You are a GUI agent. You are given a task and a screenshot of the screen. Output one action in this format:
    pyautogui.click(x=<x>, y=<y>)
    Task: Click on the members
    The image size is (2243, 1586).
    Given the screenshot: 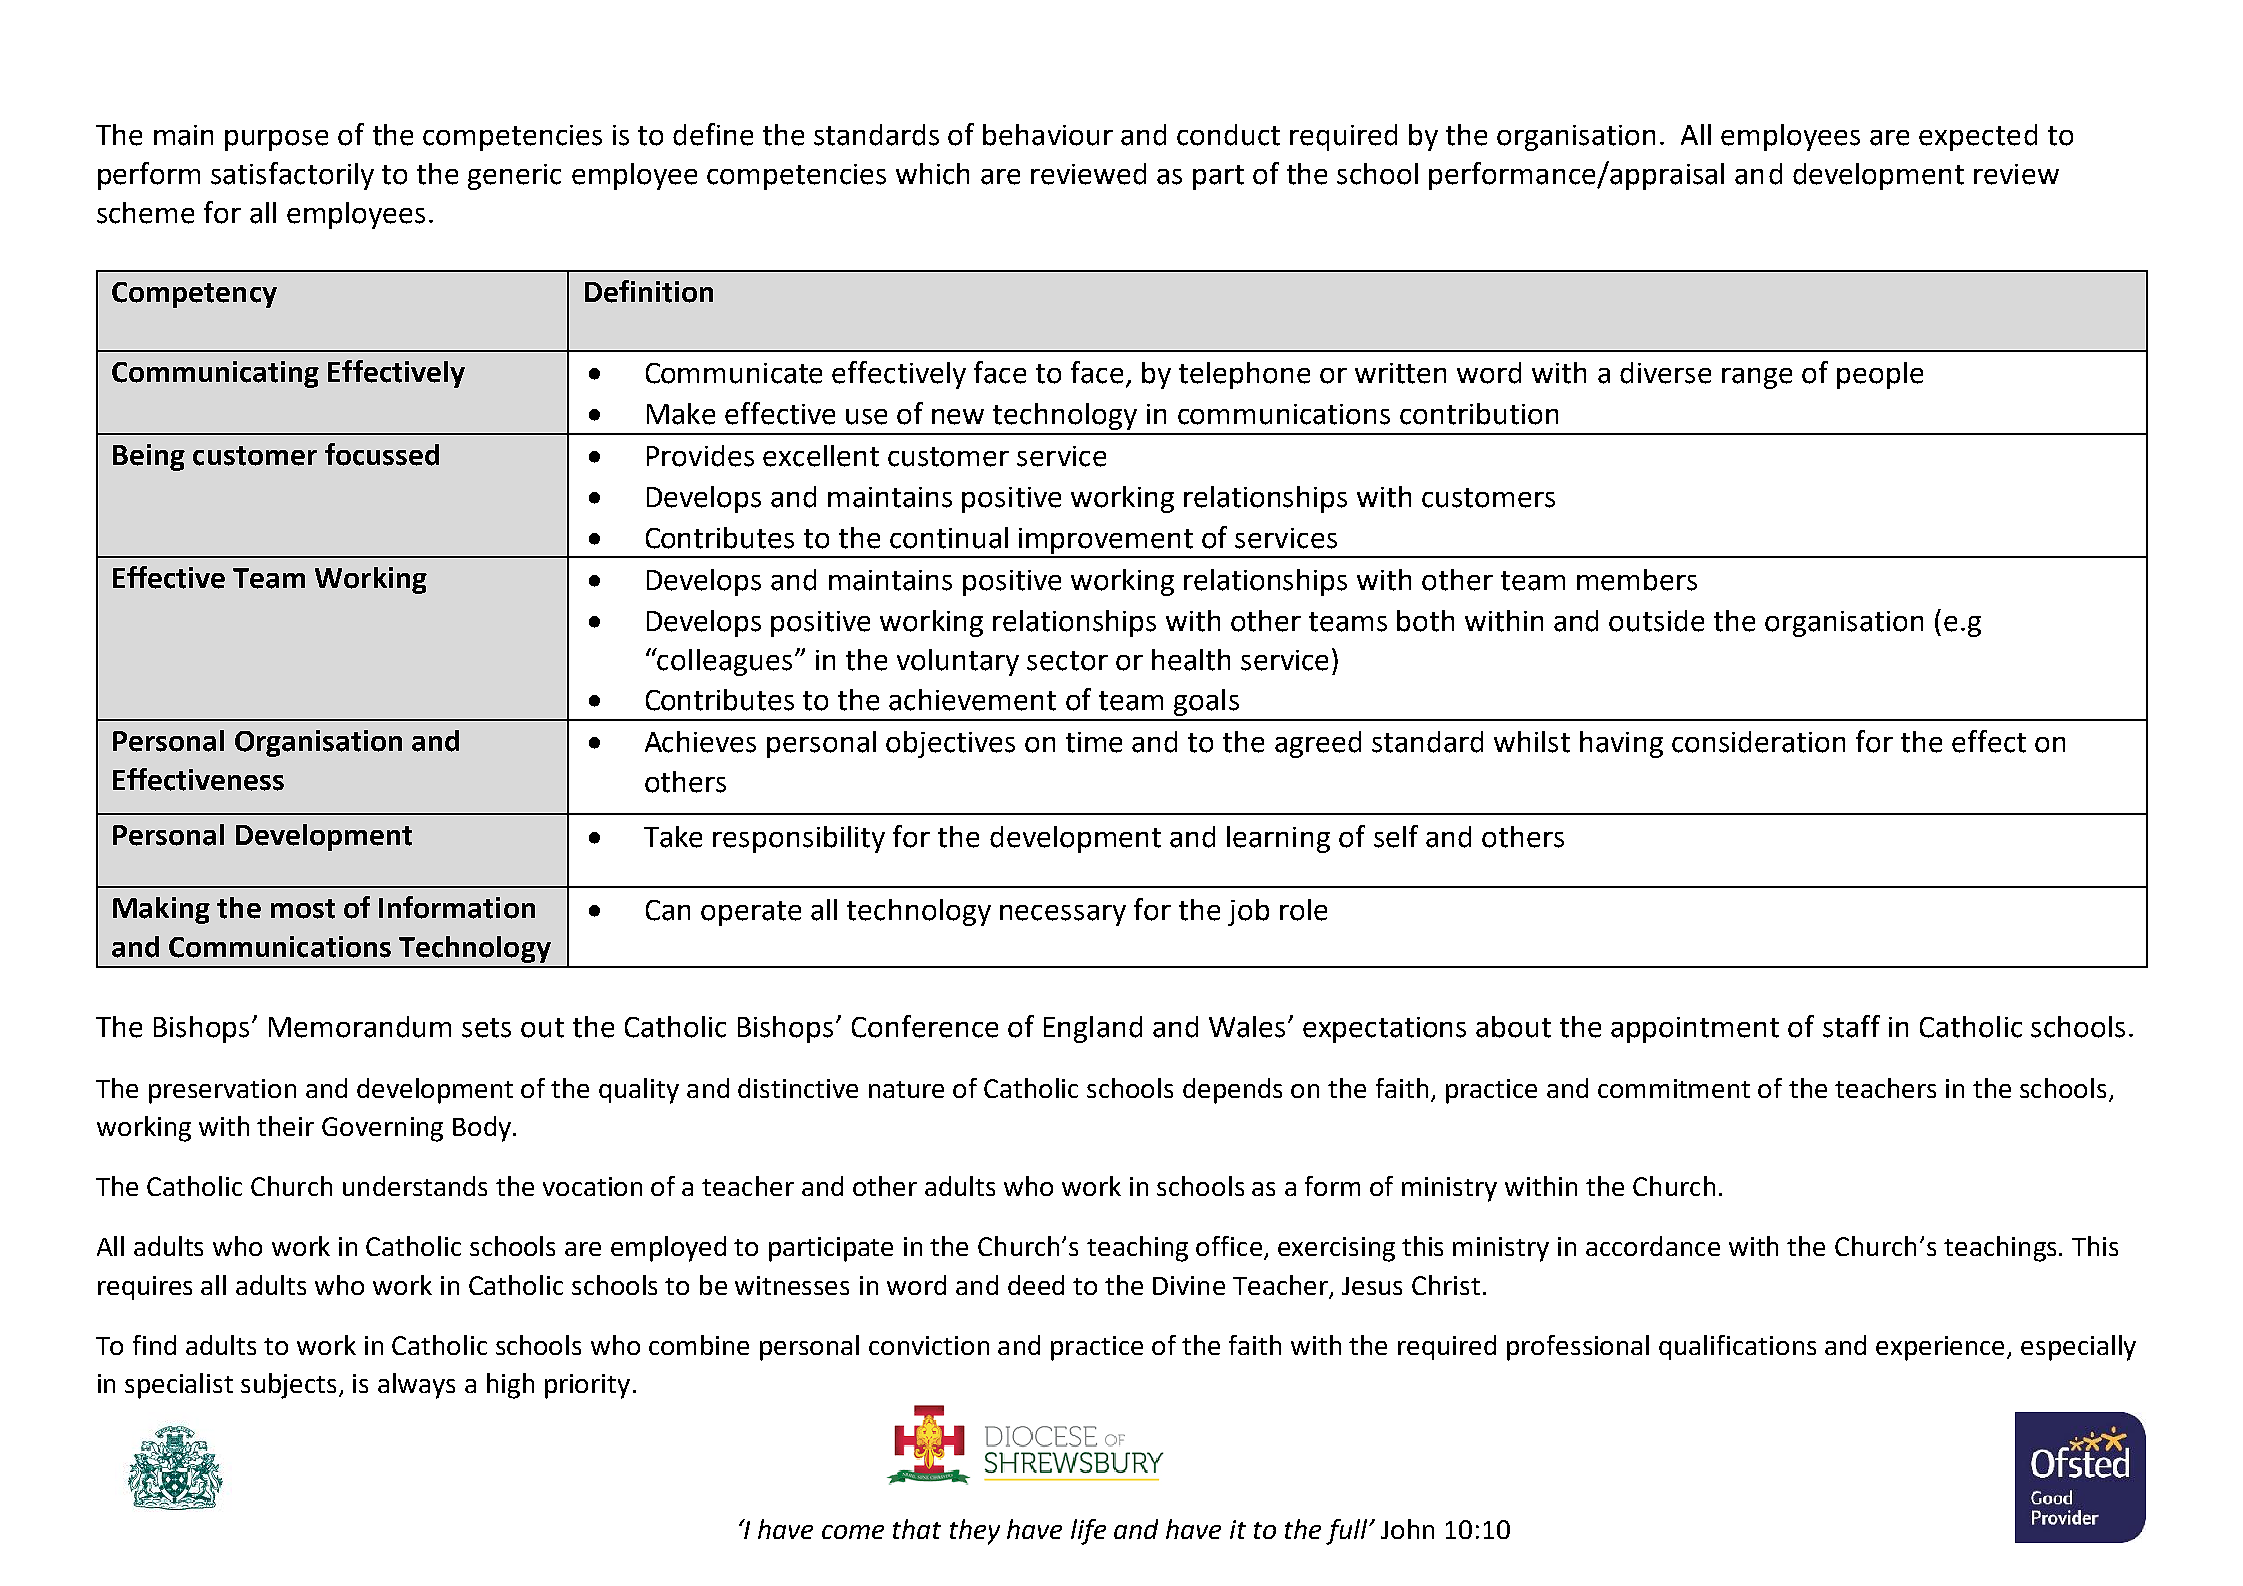 What is the action you would take?
    pyautogui.click(x=1637, y=580)
